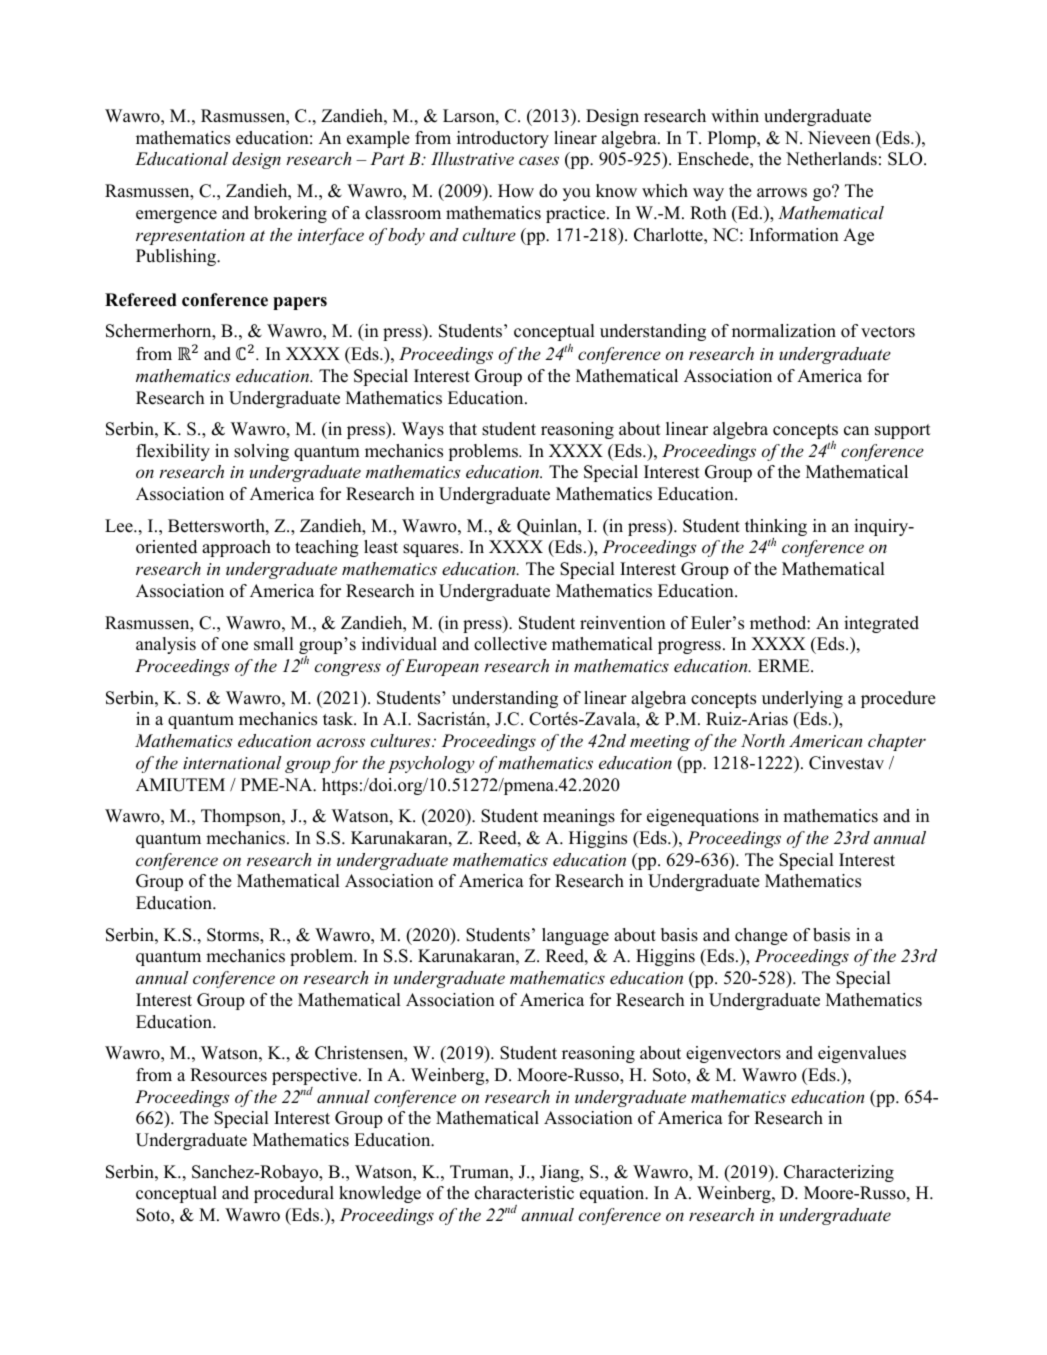 This page has width=1047, height=1355. Describe the element at coordinates (524, 1193) in the page. I see `characteristic` at that location.
